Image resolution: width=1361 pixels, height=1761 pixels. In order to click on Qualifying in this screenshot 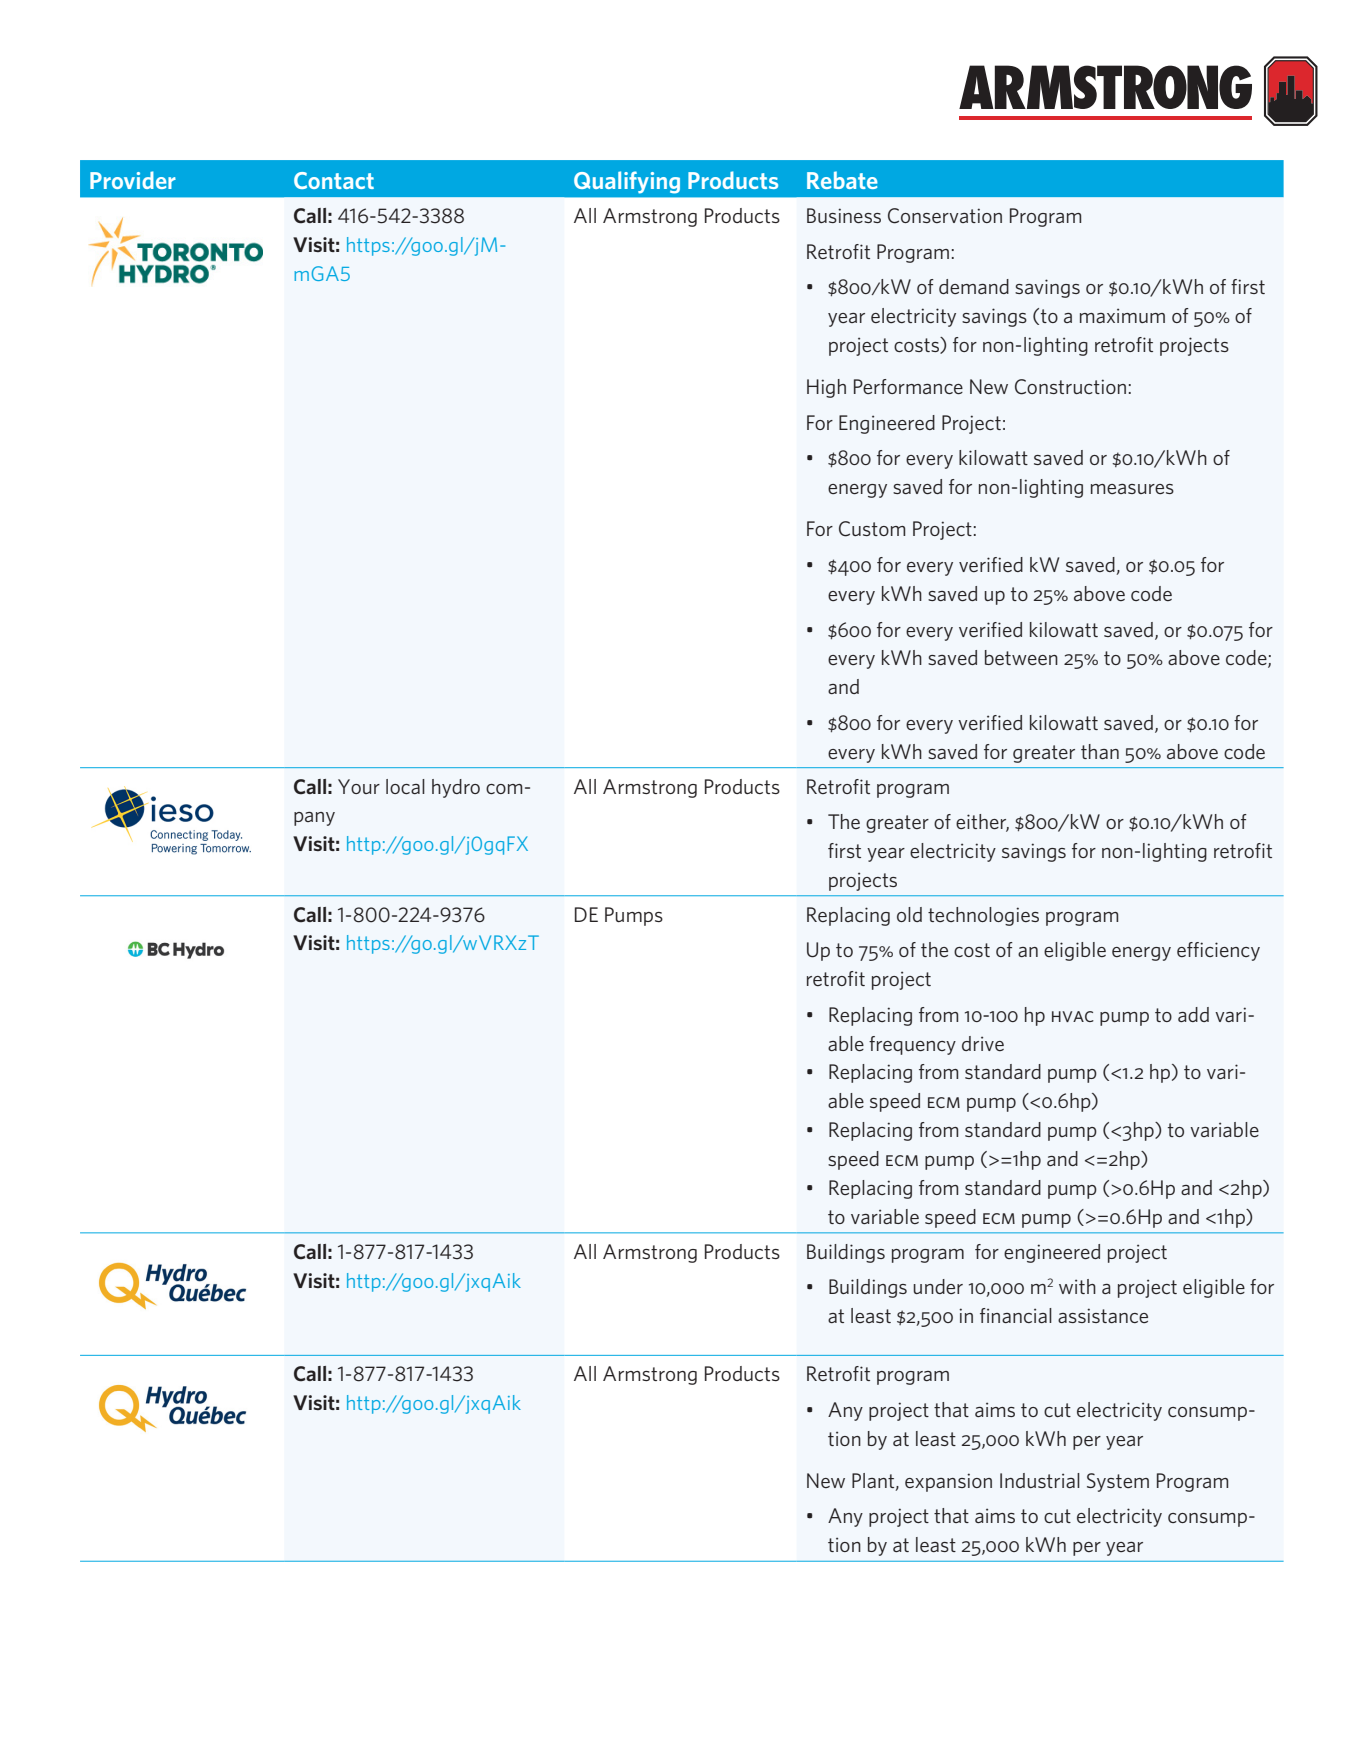, I will do `click(627, 182)`.
